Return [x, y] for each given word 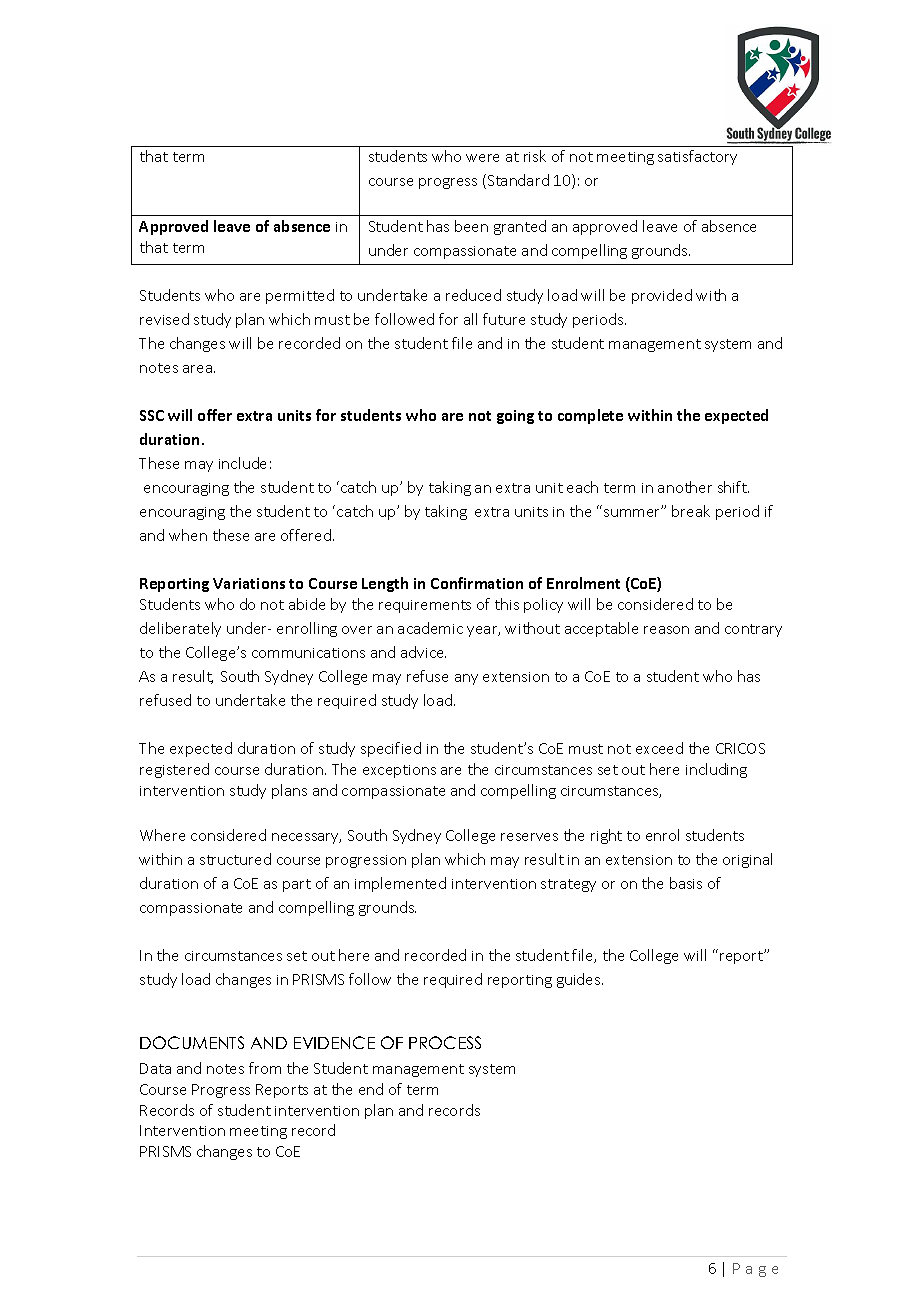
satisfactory [697, 157]
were [482, 158]
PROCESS [445, 1042]
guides [580, 980]
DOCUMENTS [192, 1042]
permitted [300, 296]
